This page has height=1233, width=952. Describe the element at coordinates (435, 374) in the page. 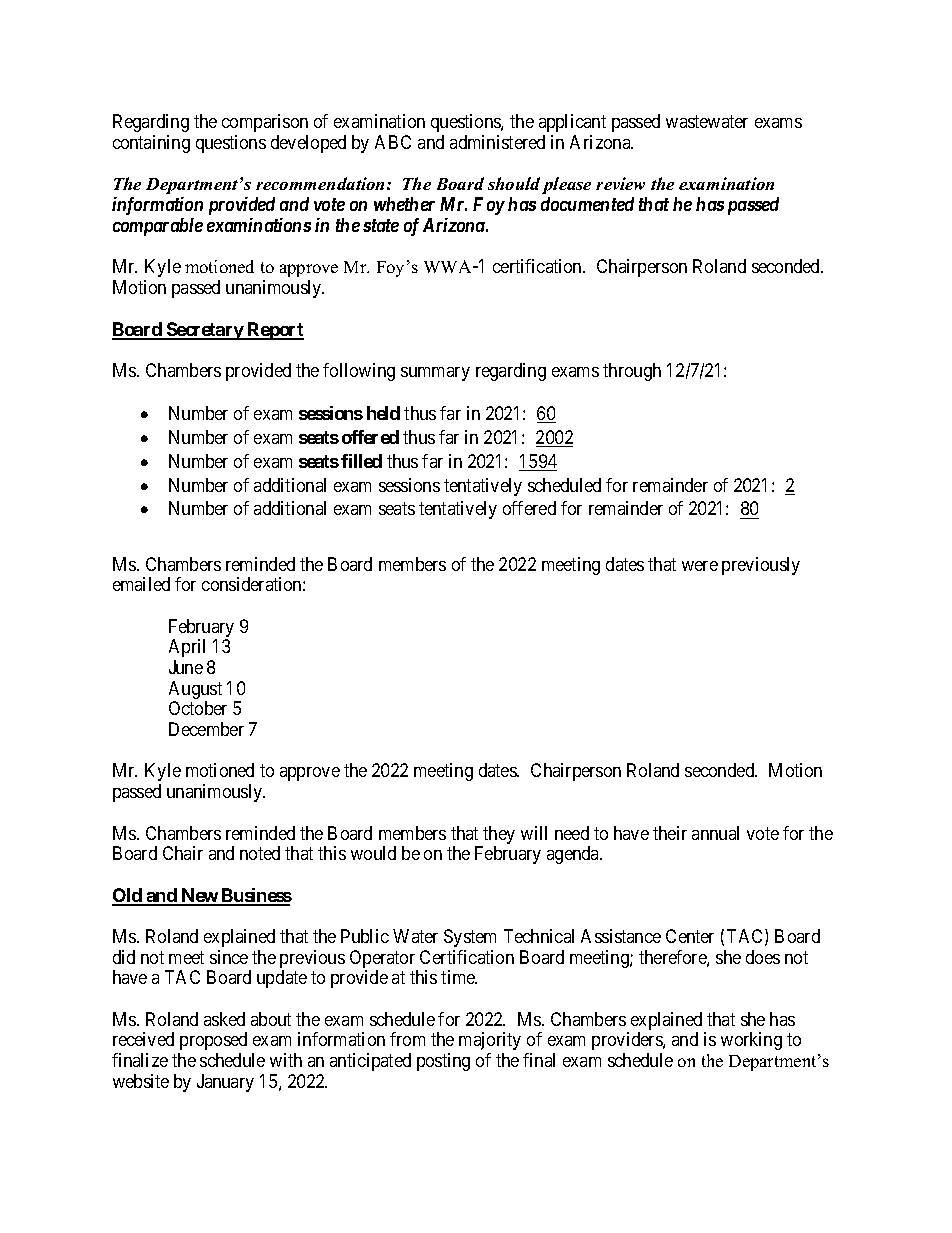

I see `summary` at that location.
